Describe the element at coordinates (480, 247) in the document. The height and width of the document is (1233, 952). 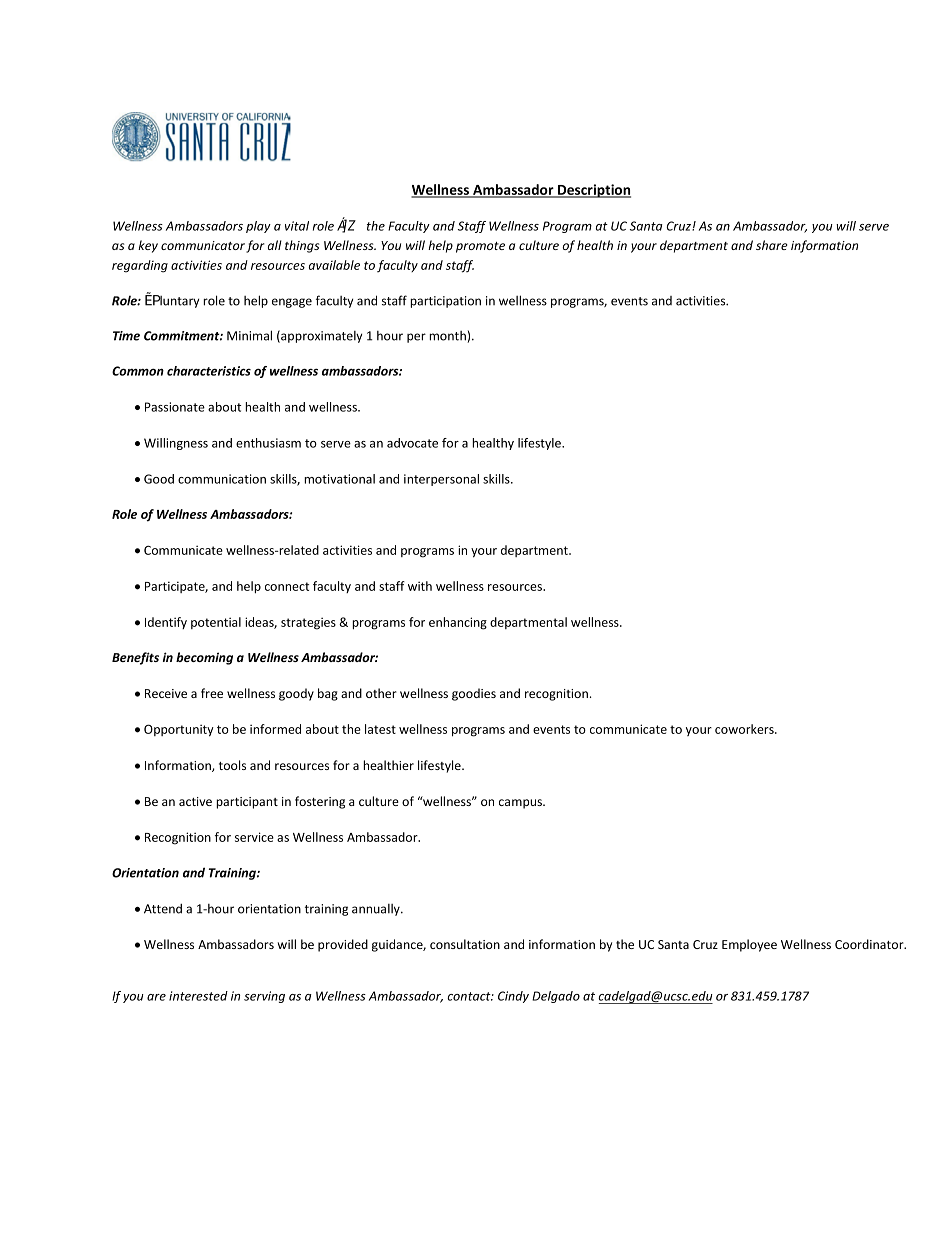
I see `promote` at that location.
